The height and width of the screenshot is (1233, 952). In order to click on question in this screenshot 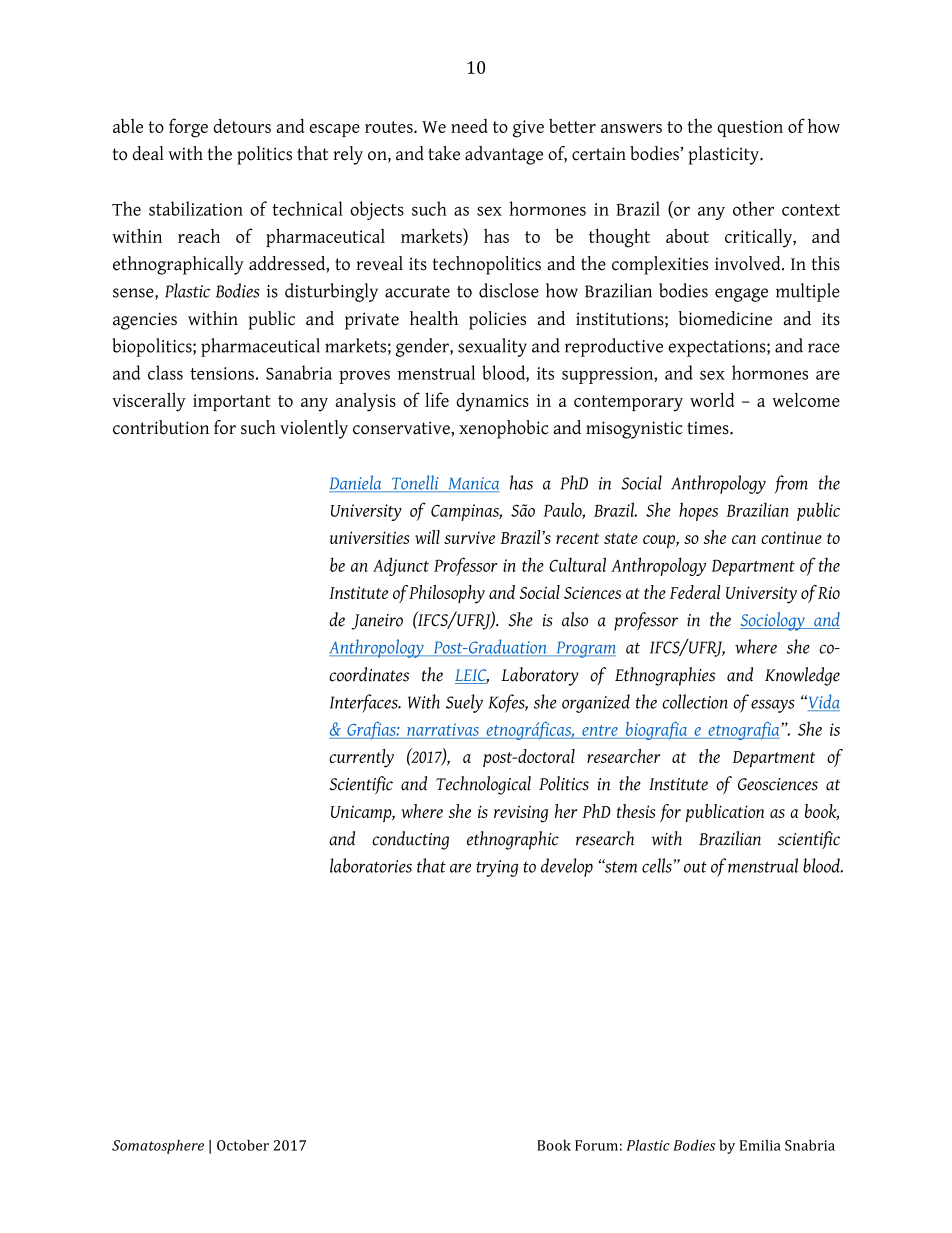, I will do `click(750, 128)`.
